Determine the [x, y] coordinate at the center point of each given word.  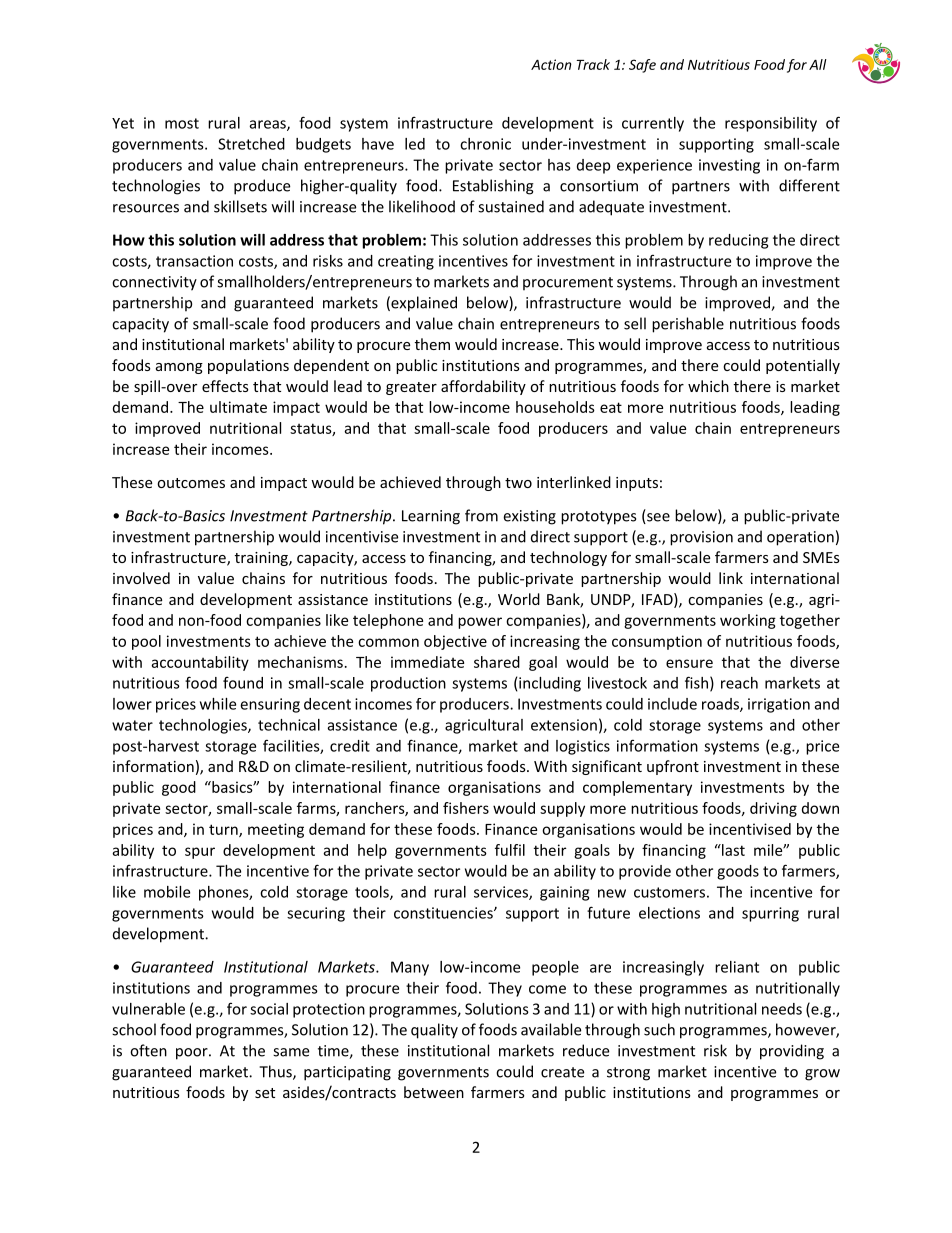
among [179, 368]
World [519, 599]
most [182, 123]
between [434, 1092]
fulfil [510, 850]
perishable [688, 325]
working [748, 621]
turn [224, 830]
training [262, 559]
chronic [485, 144]
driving [773, 809]
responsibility [771, 124]
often [148, 1050]
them [432, 344]
